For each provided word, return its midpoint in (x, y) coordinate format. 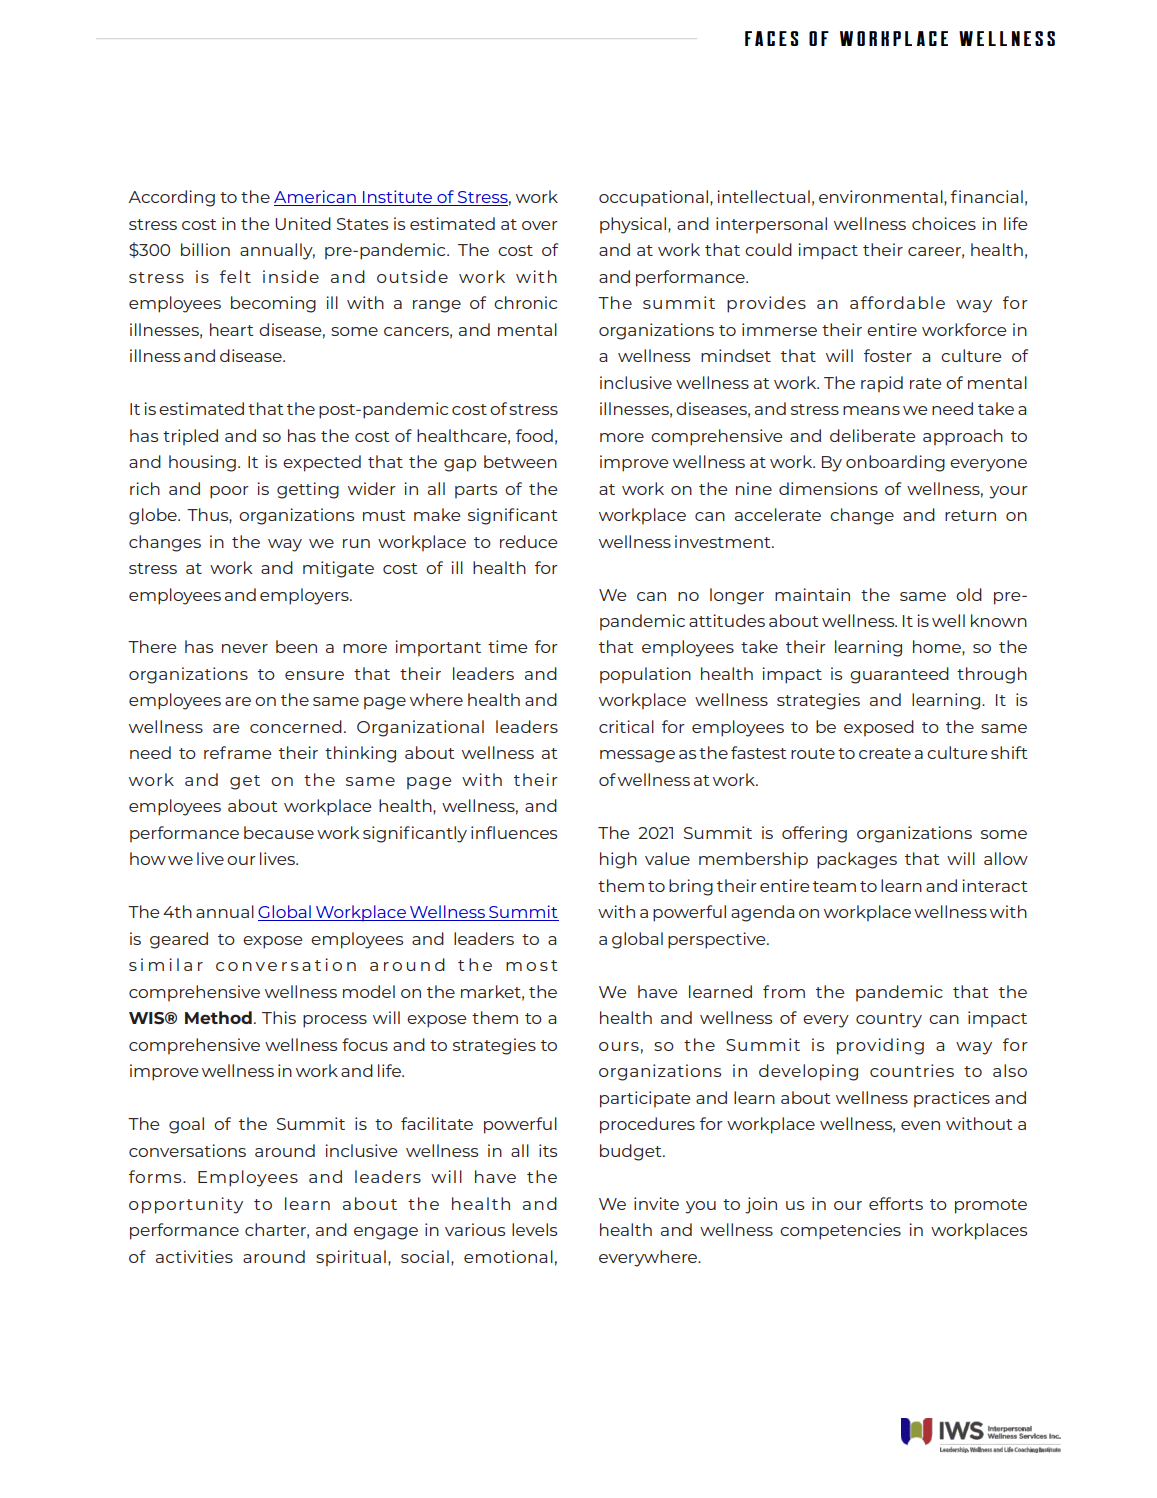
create (885, 753)
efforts (896, 1203)
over (540, 225)
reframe (237, 752)
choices (944, 223)
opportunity (186, 1205)
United (303, 223)
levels (534, 1229)
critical (626, 726)
